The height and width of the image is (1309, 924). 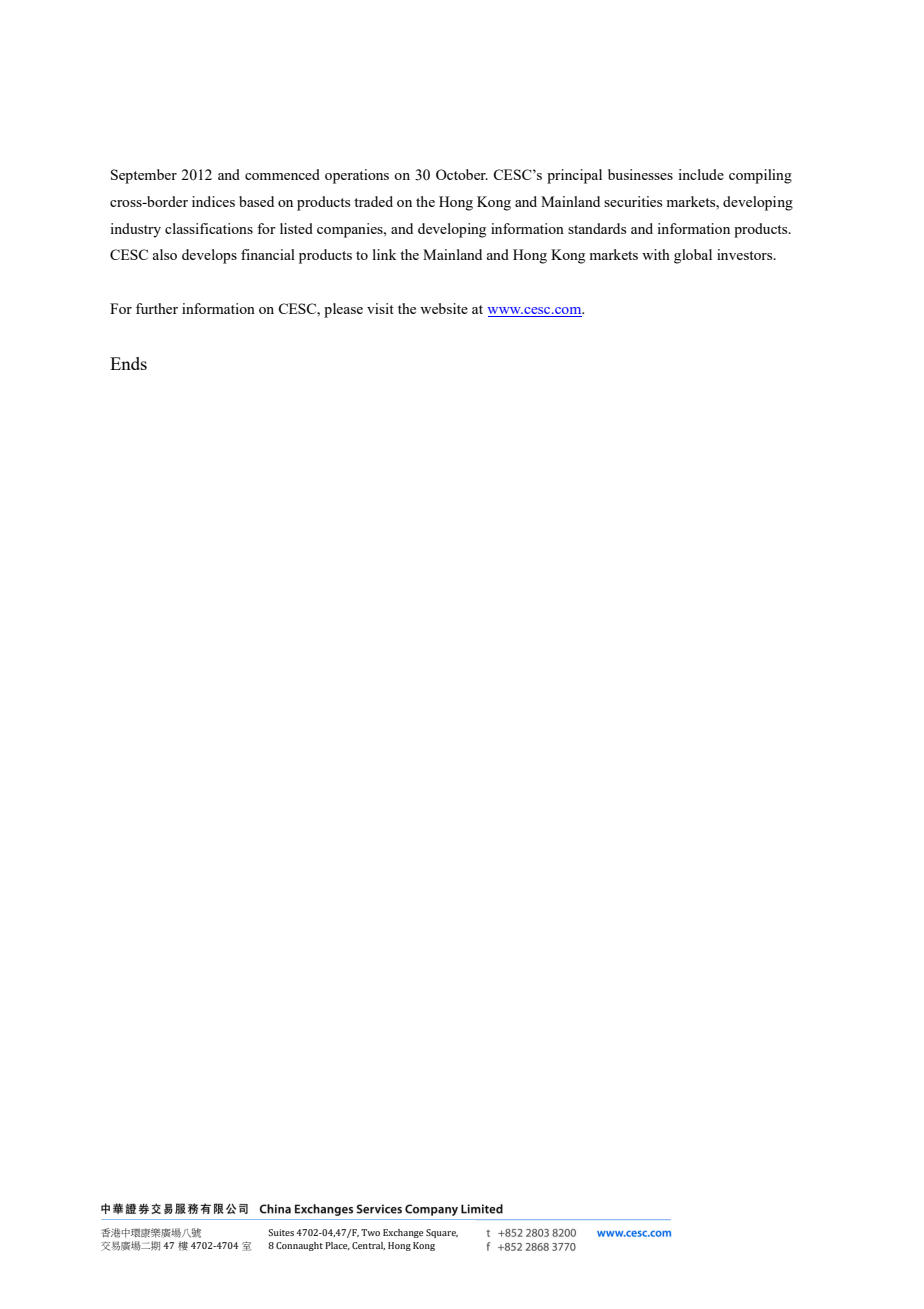 I want to click on include, so click(x=701, y=174).
